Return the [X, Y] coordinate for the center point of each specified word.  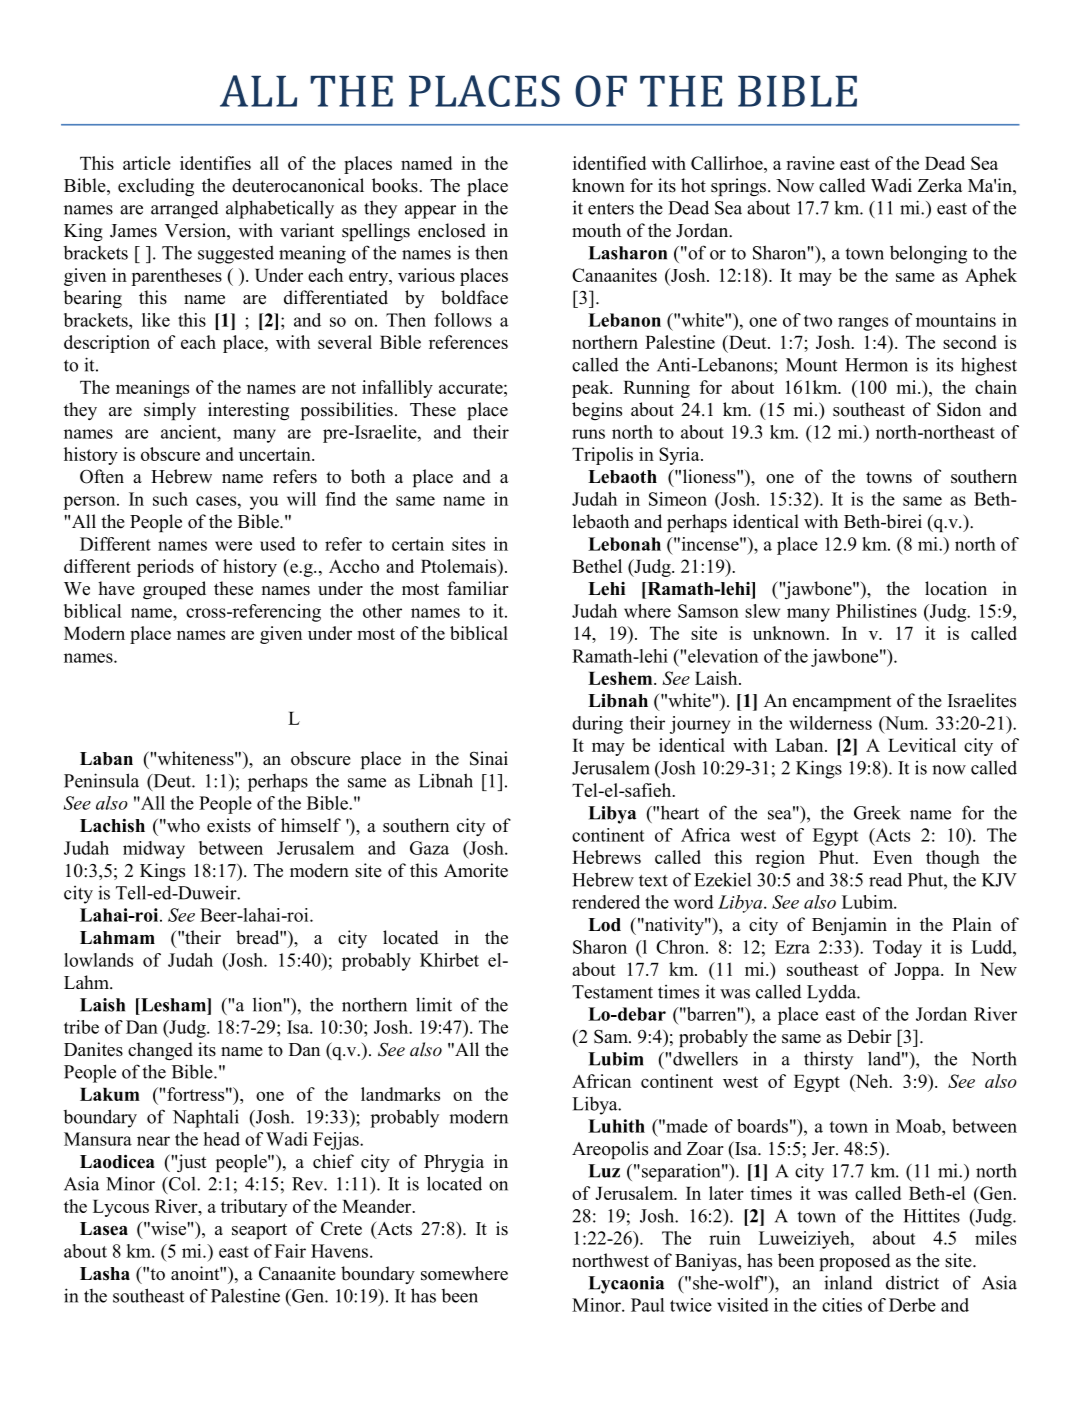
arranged [185, 209]
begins [597, 411]
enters [611, 209]
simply [170, 411]
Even [892, 857]
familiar [478, 588]
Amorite [476, 870]
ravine [810, 163]
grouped [174, 590]
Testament [612, 992]
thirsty [828, 1060]
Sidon [959, 409]
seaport [259, 1231]
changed [160, 1051]
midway [154, 850]
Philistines [876, 611]
